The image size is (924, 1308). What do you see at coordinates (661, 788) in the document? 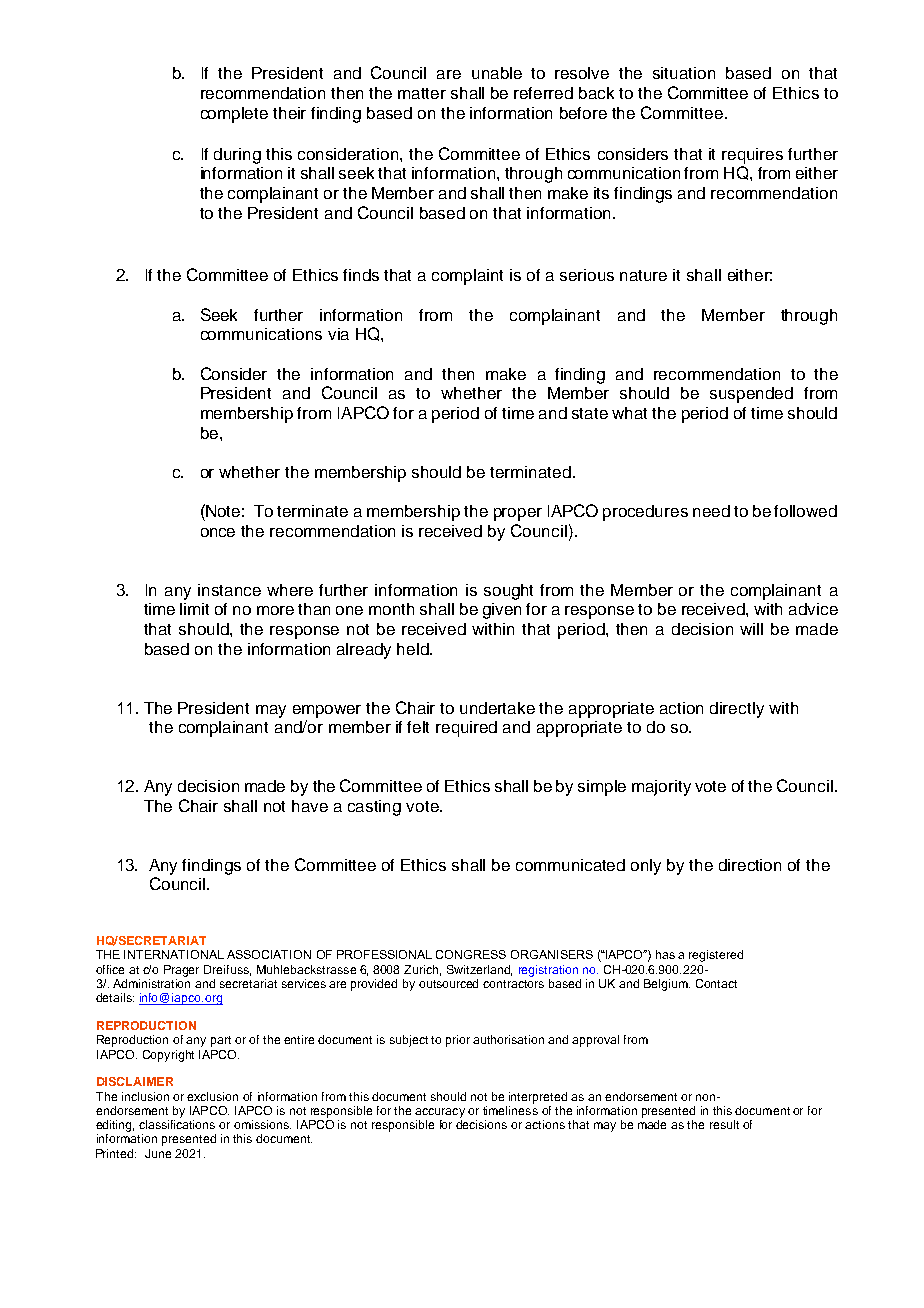
I see `majority` at bounding box center [661, 788].
